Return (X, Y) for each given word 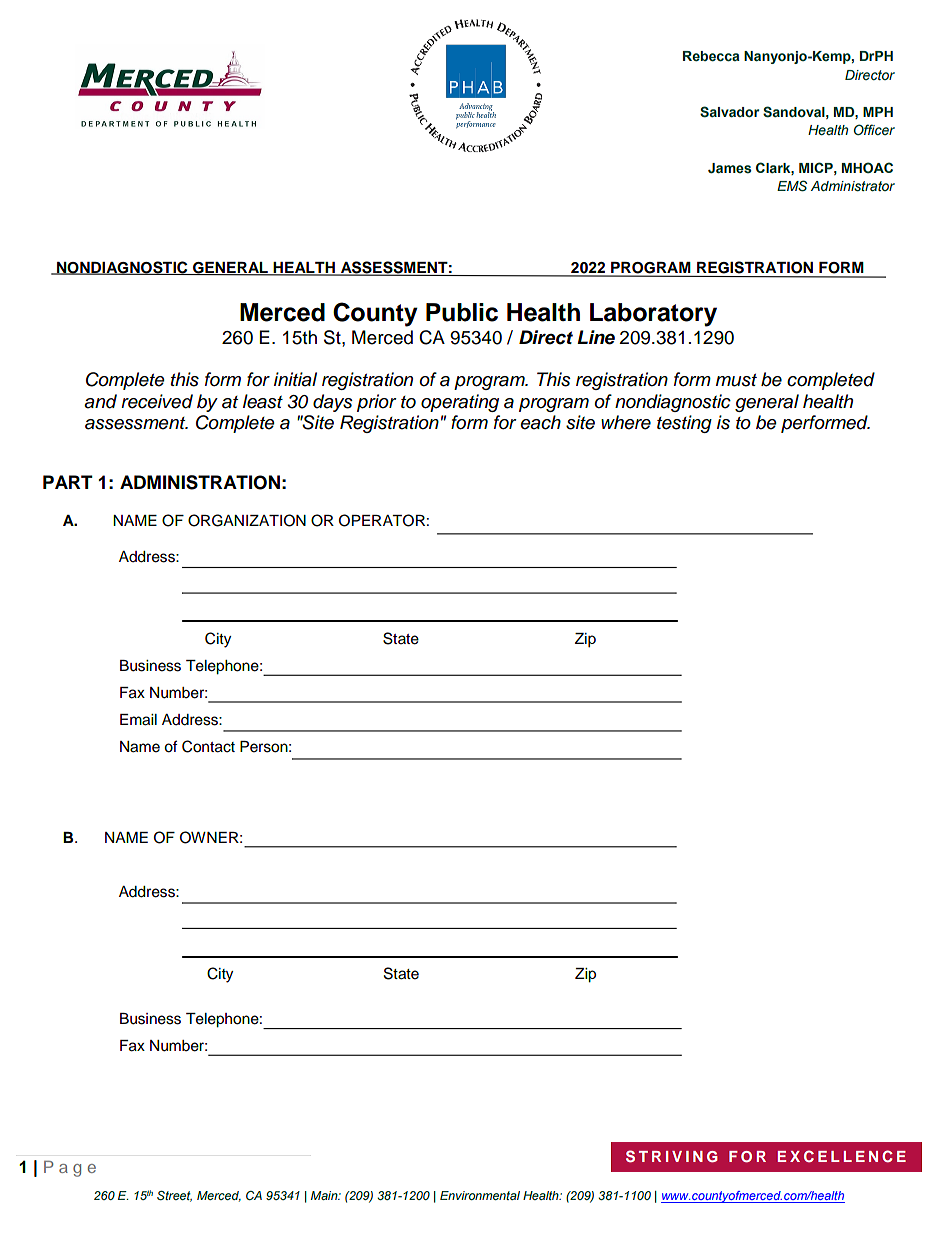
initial (295, 379)
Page (70, 1168)
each (541, 422)
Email (138, 720)
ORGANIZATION (247, 520)
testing (684, 424)
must (736, 380)
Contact (208, 746)
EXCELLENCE (841, 1156)
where (626, 422)
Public (462, 312)
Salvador (729, 112)
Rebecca (711, 56)
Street (174, 1196)
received (157, 401)
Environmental (480, 1195)
